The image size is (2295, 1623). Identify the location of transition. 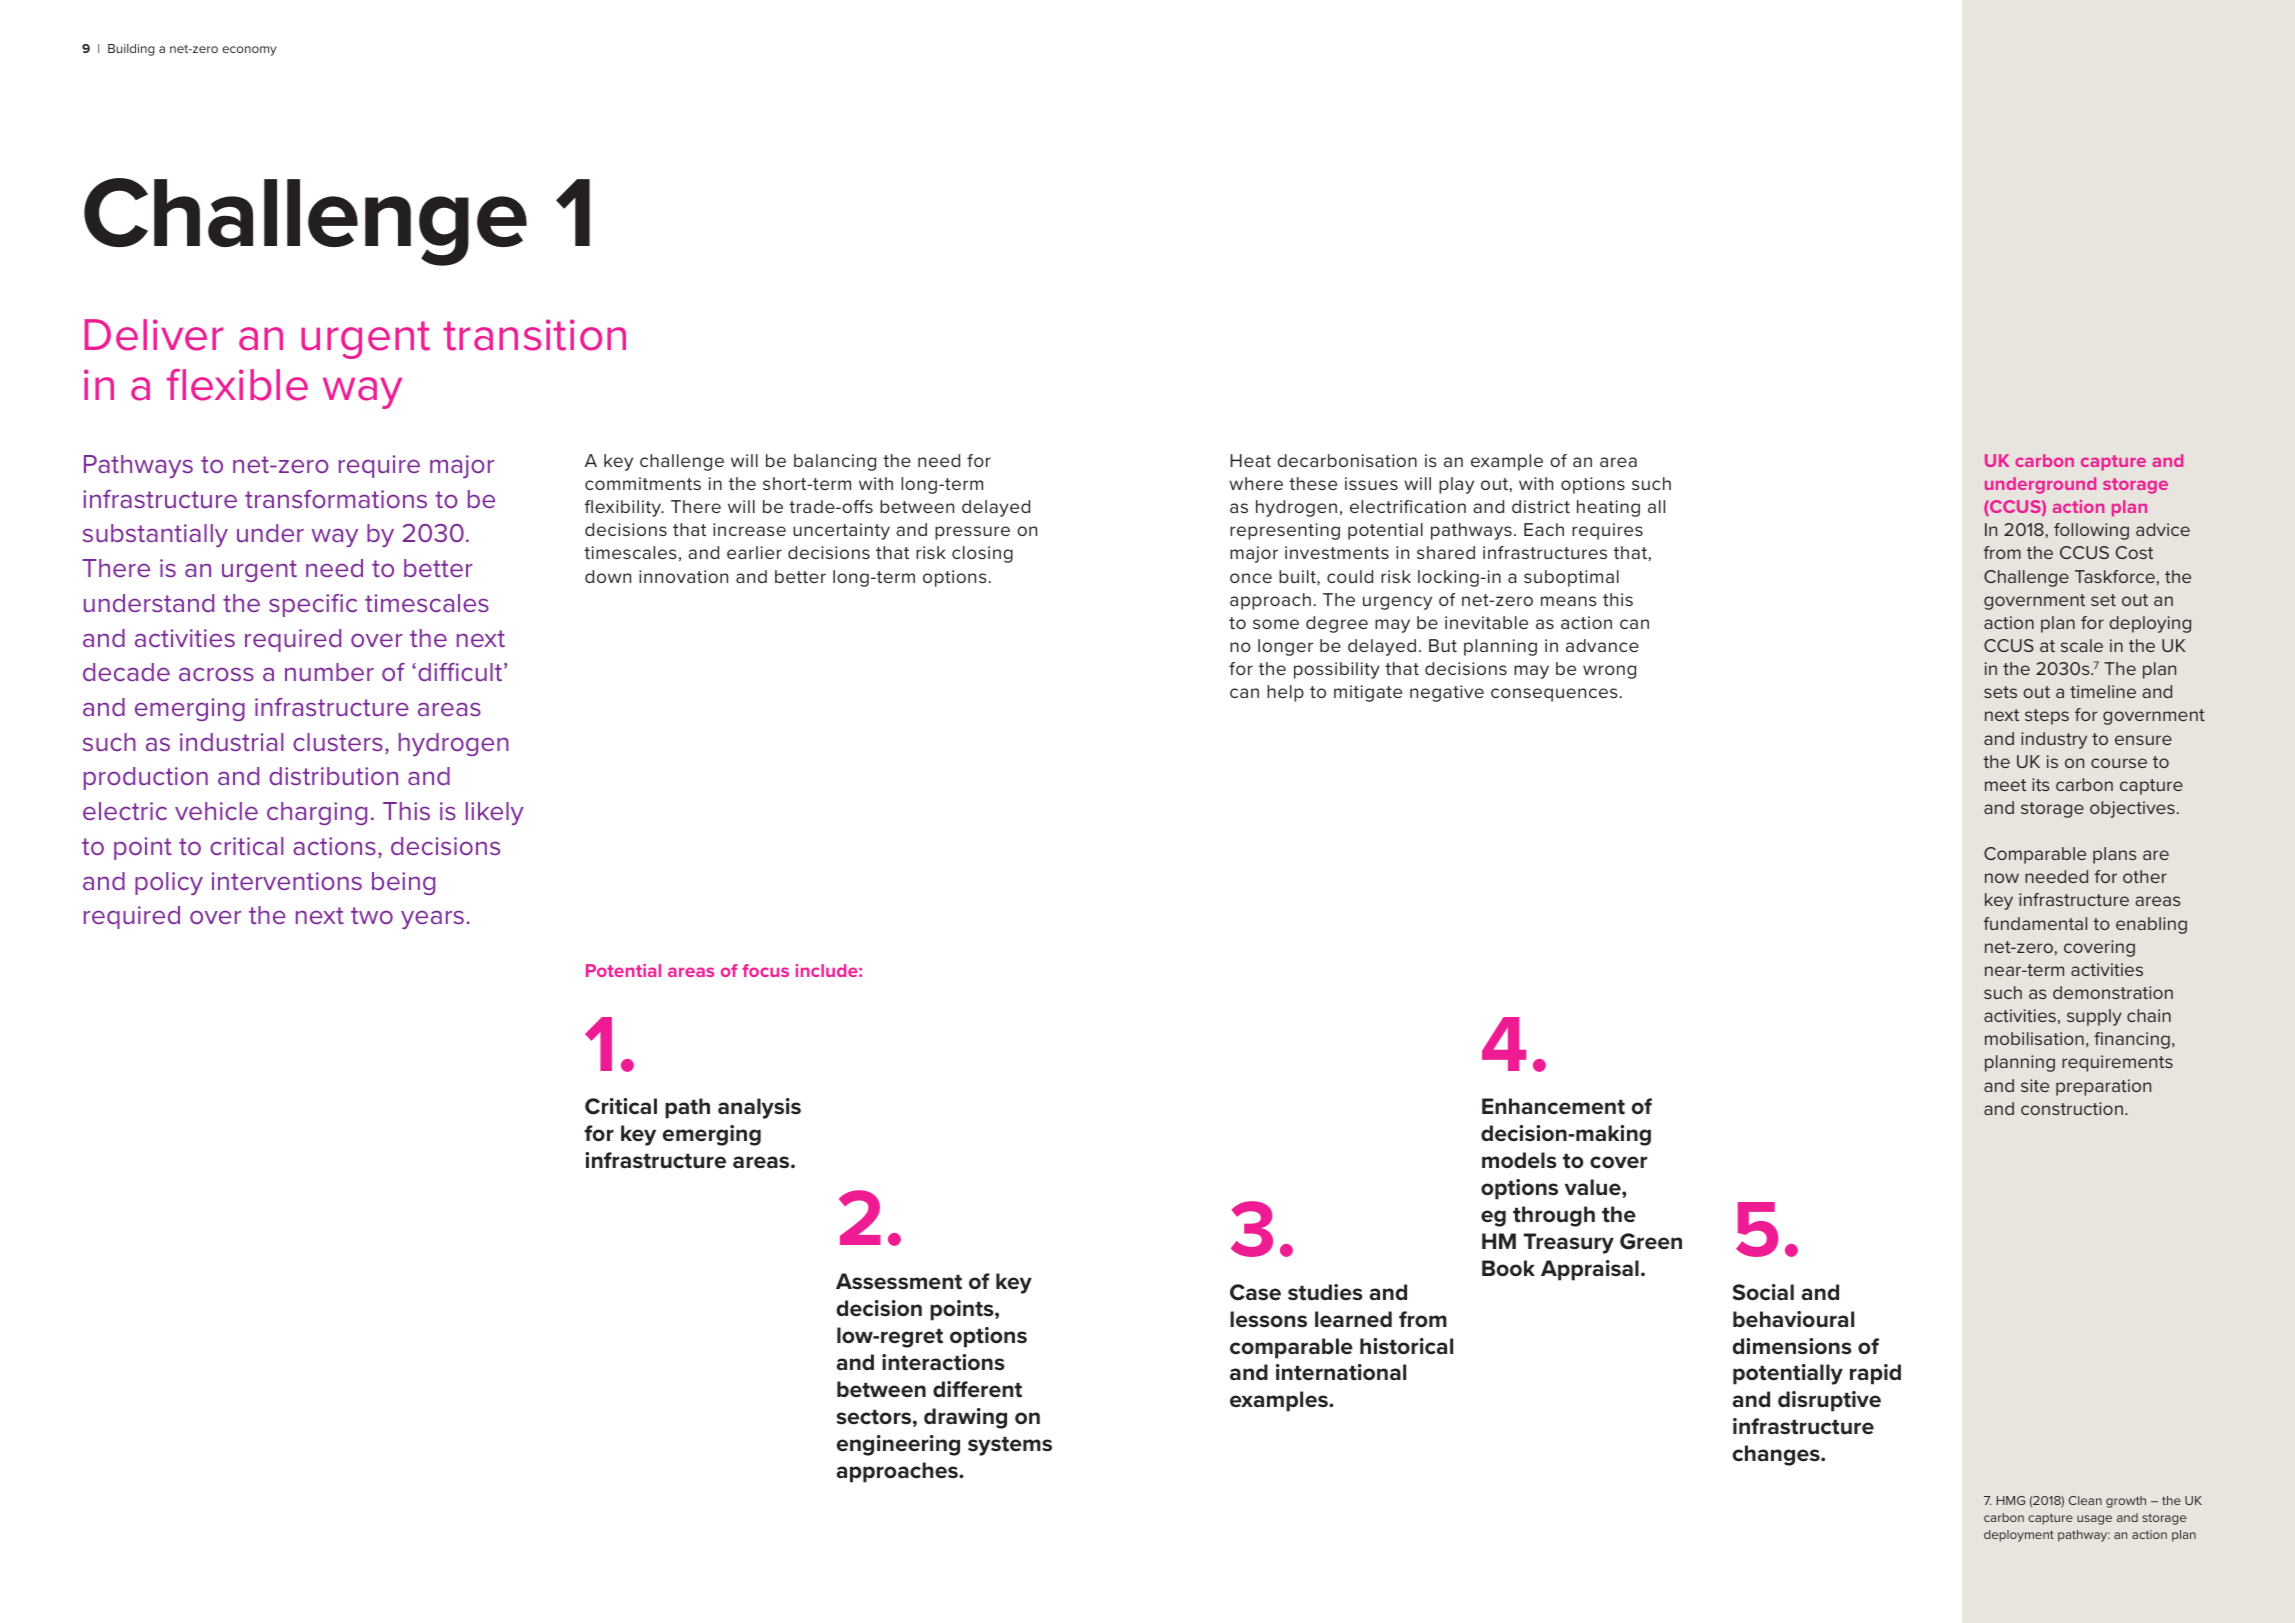
(534, 335).
